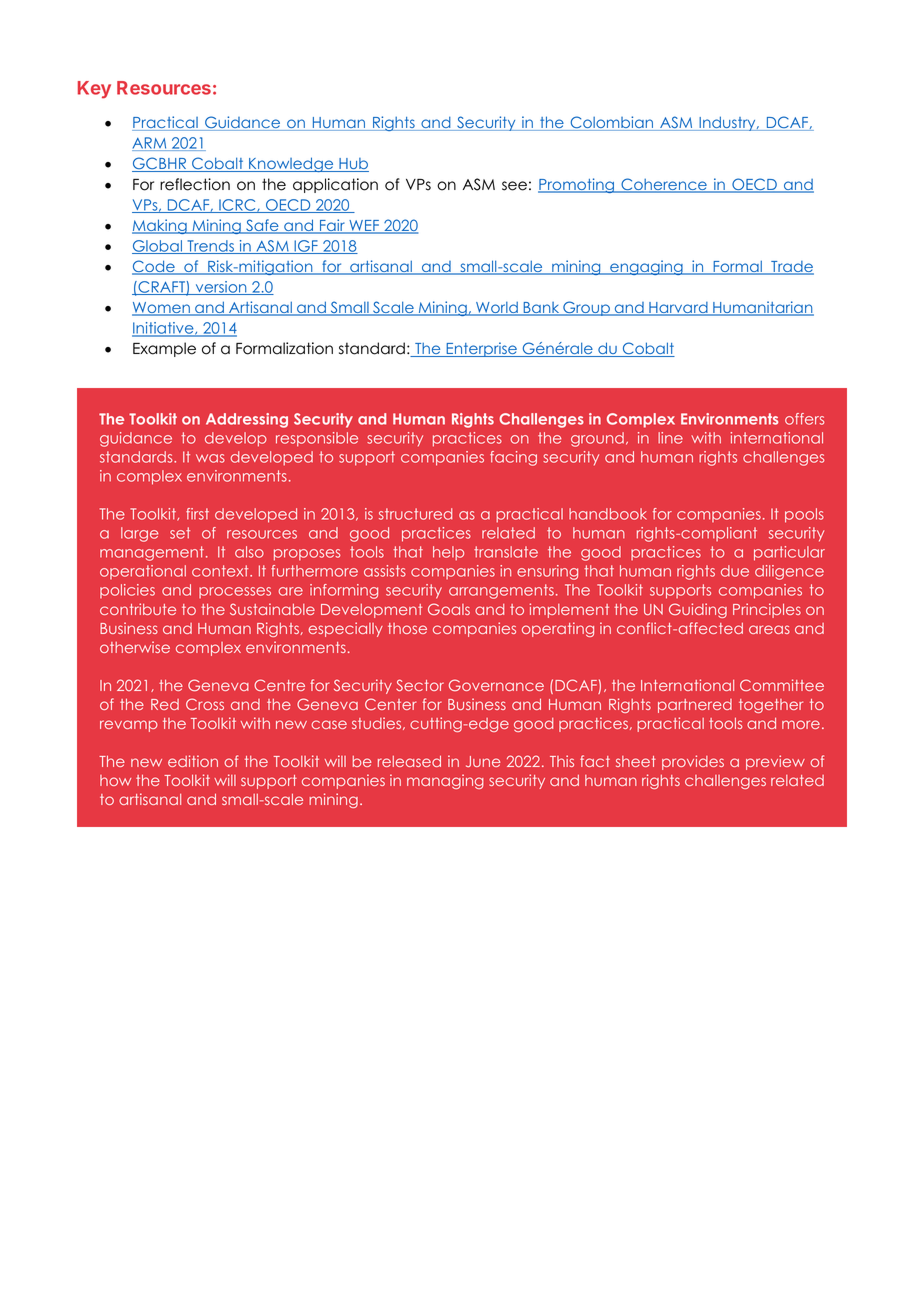  I want to click on was, so click(210, 458).
